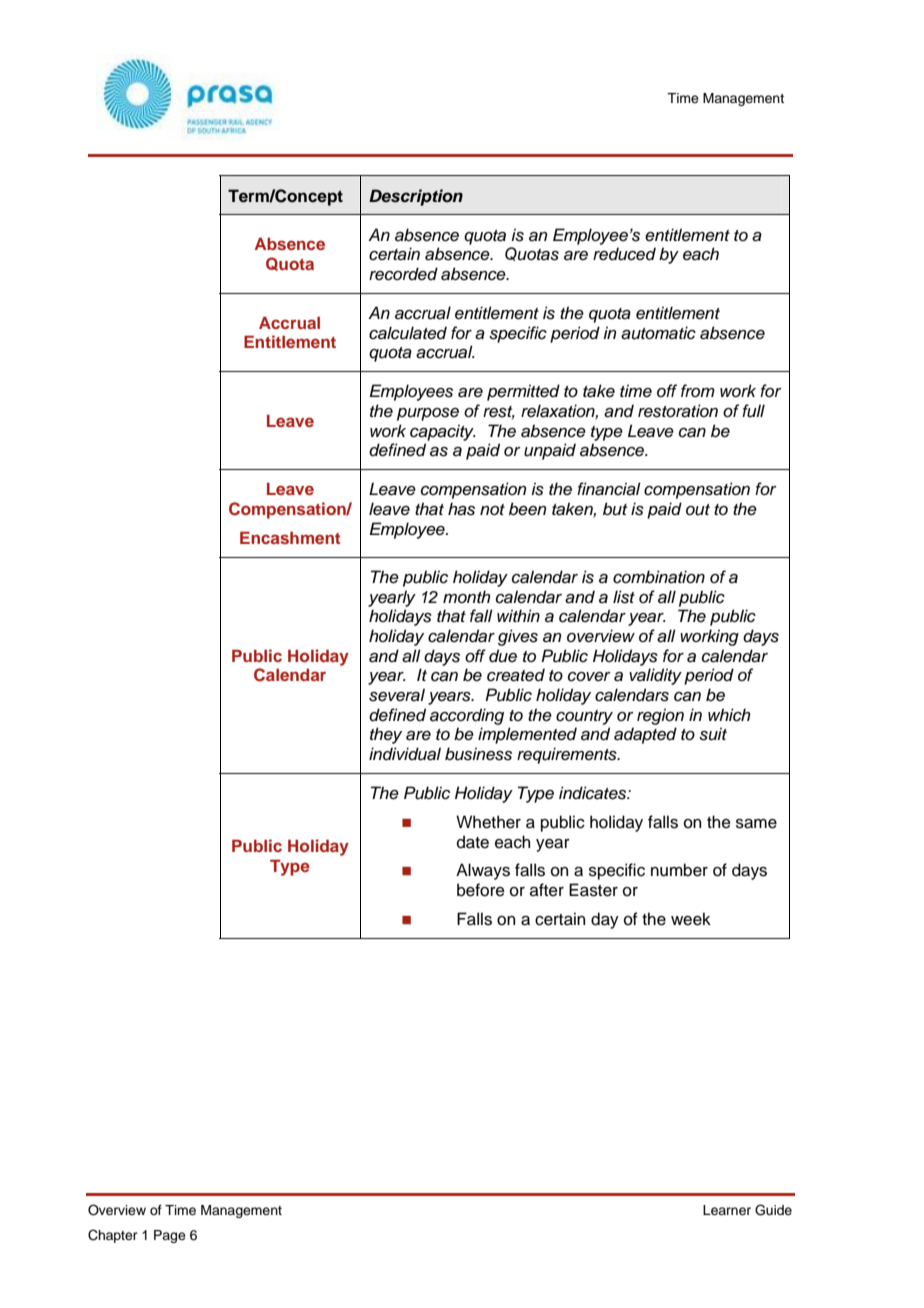 The image size is (924, 1308). Describe the element at coordinates (473, 842) in the page. I see `date` at that location.
